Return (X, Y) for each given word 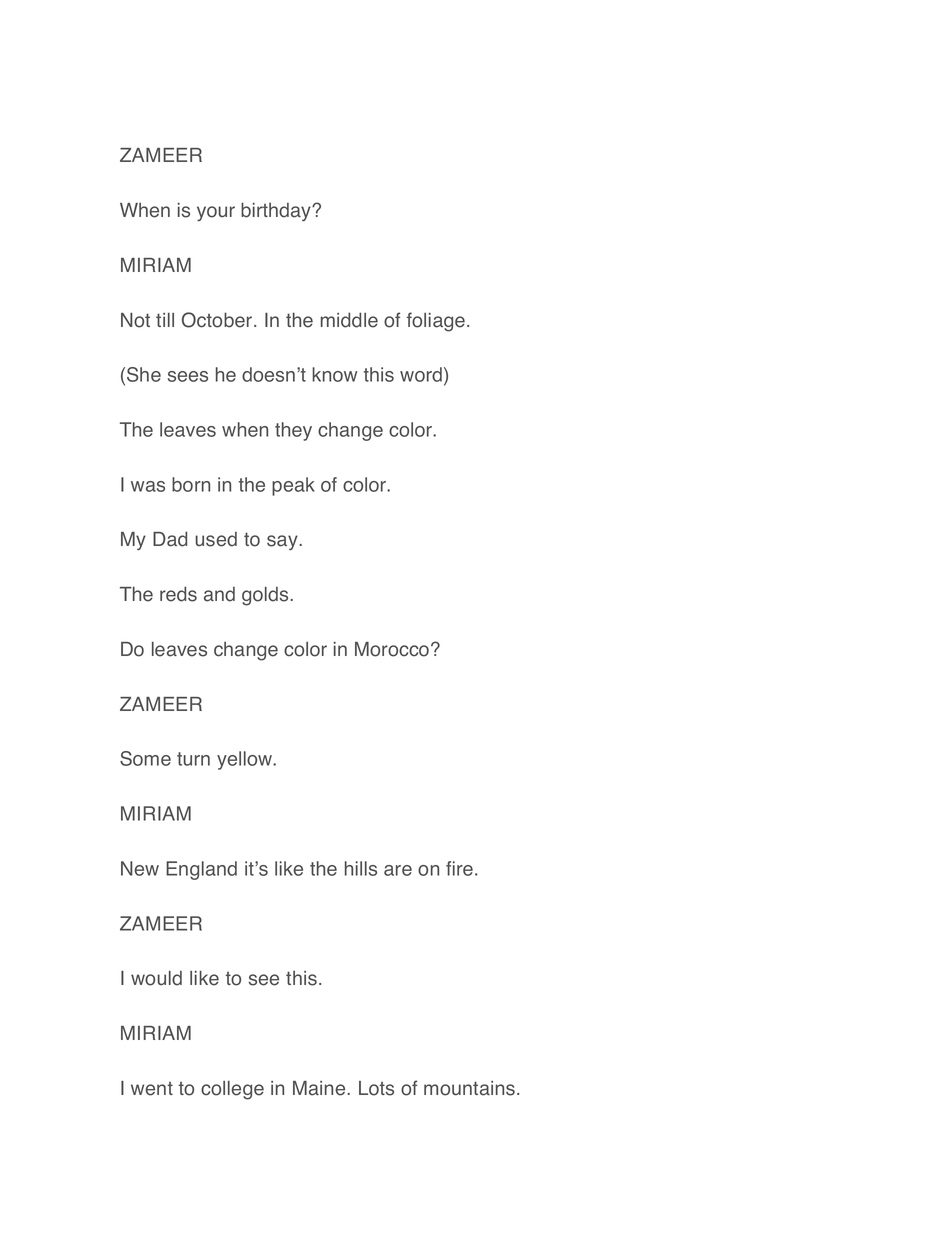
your (216, 213)
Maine (320, 1088)
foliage (436, 322)
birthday (277, 211)
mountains (471, 1088)
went (152, 1089)
